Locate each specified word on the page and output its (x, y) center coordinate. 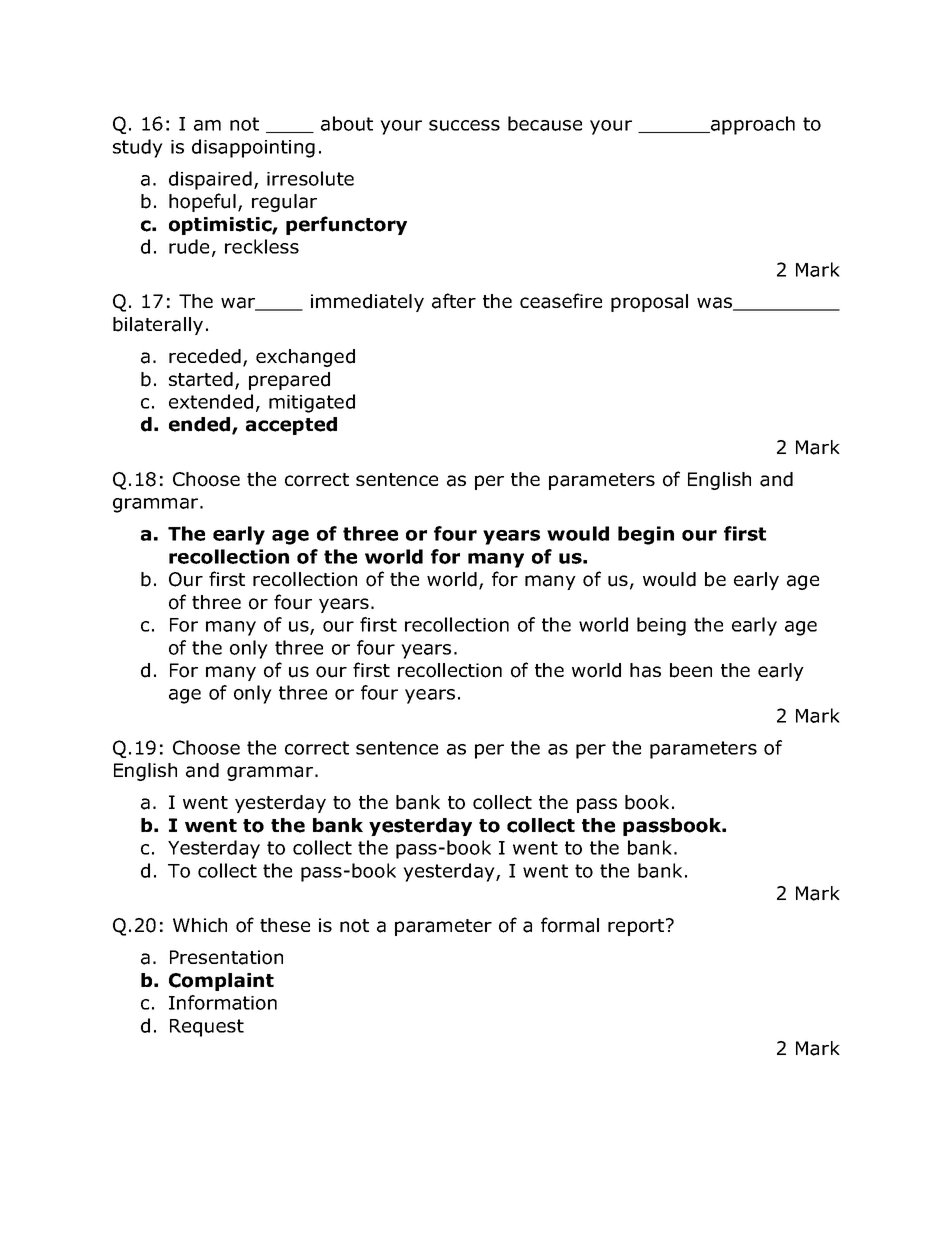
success (464, 125)
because (545, 123)
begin (646, 535)
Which (200, 925)
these (285, 925)
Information (223, 1002)
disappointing (253, 148)
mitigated (312, 403)
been (691, 670)
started (201, 379)
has (645, 670)
